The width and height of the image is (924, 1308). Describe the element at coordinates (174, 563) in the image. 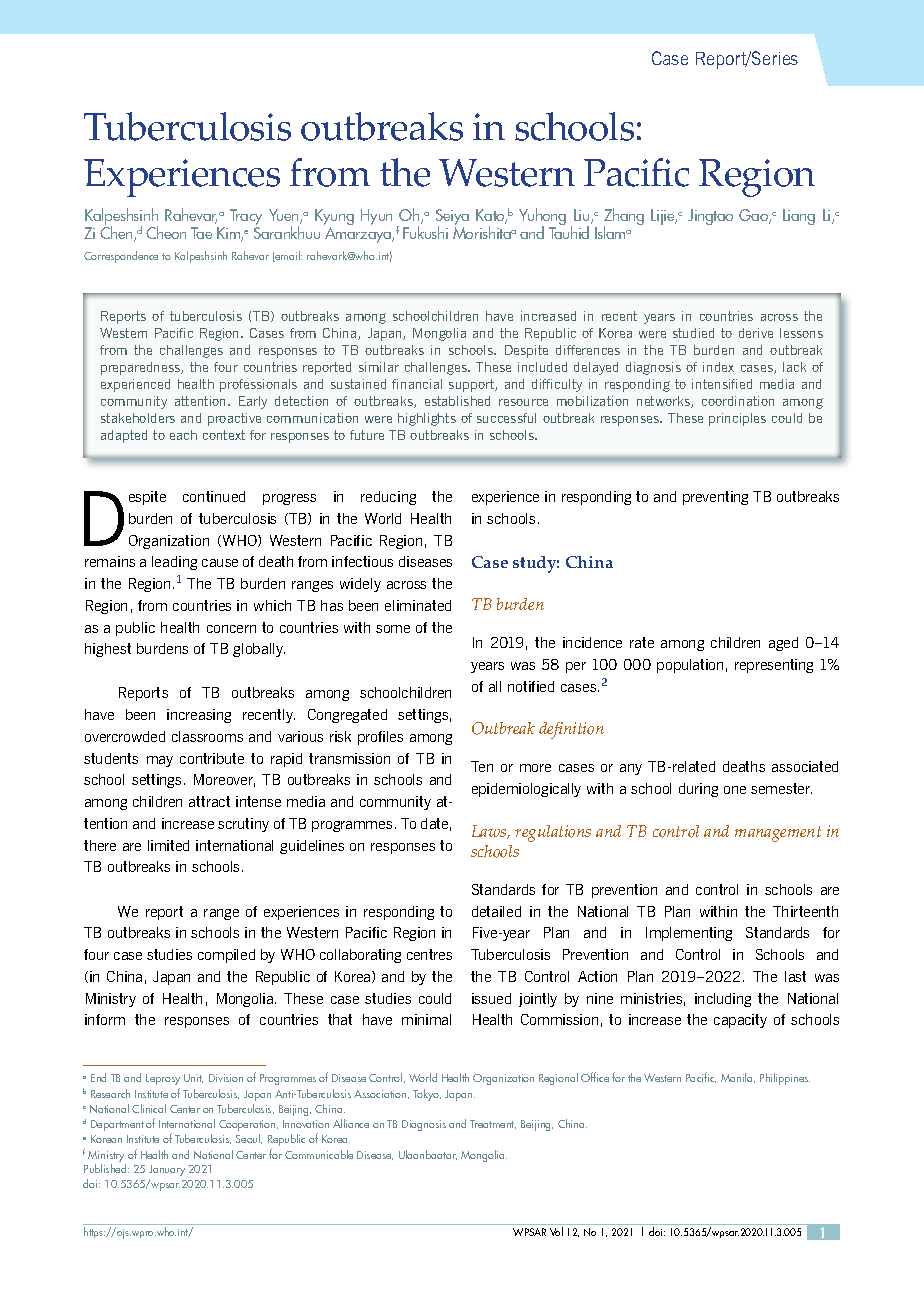

I see `leading` at that location.
